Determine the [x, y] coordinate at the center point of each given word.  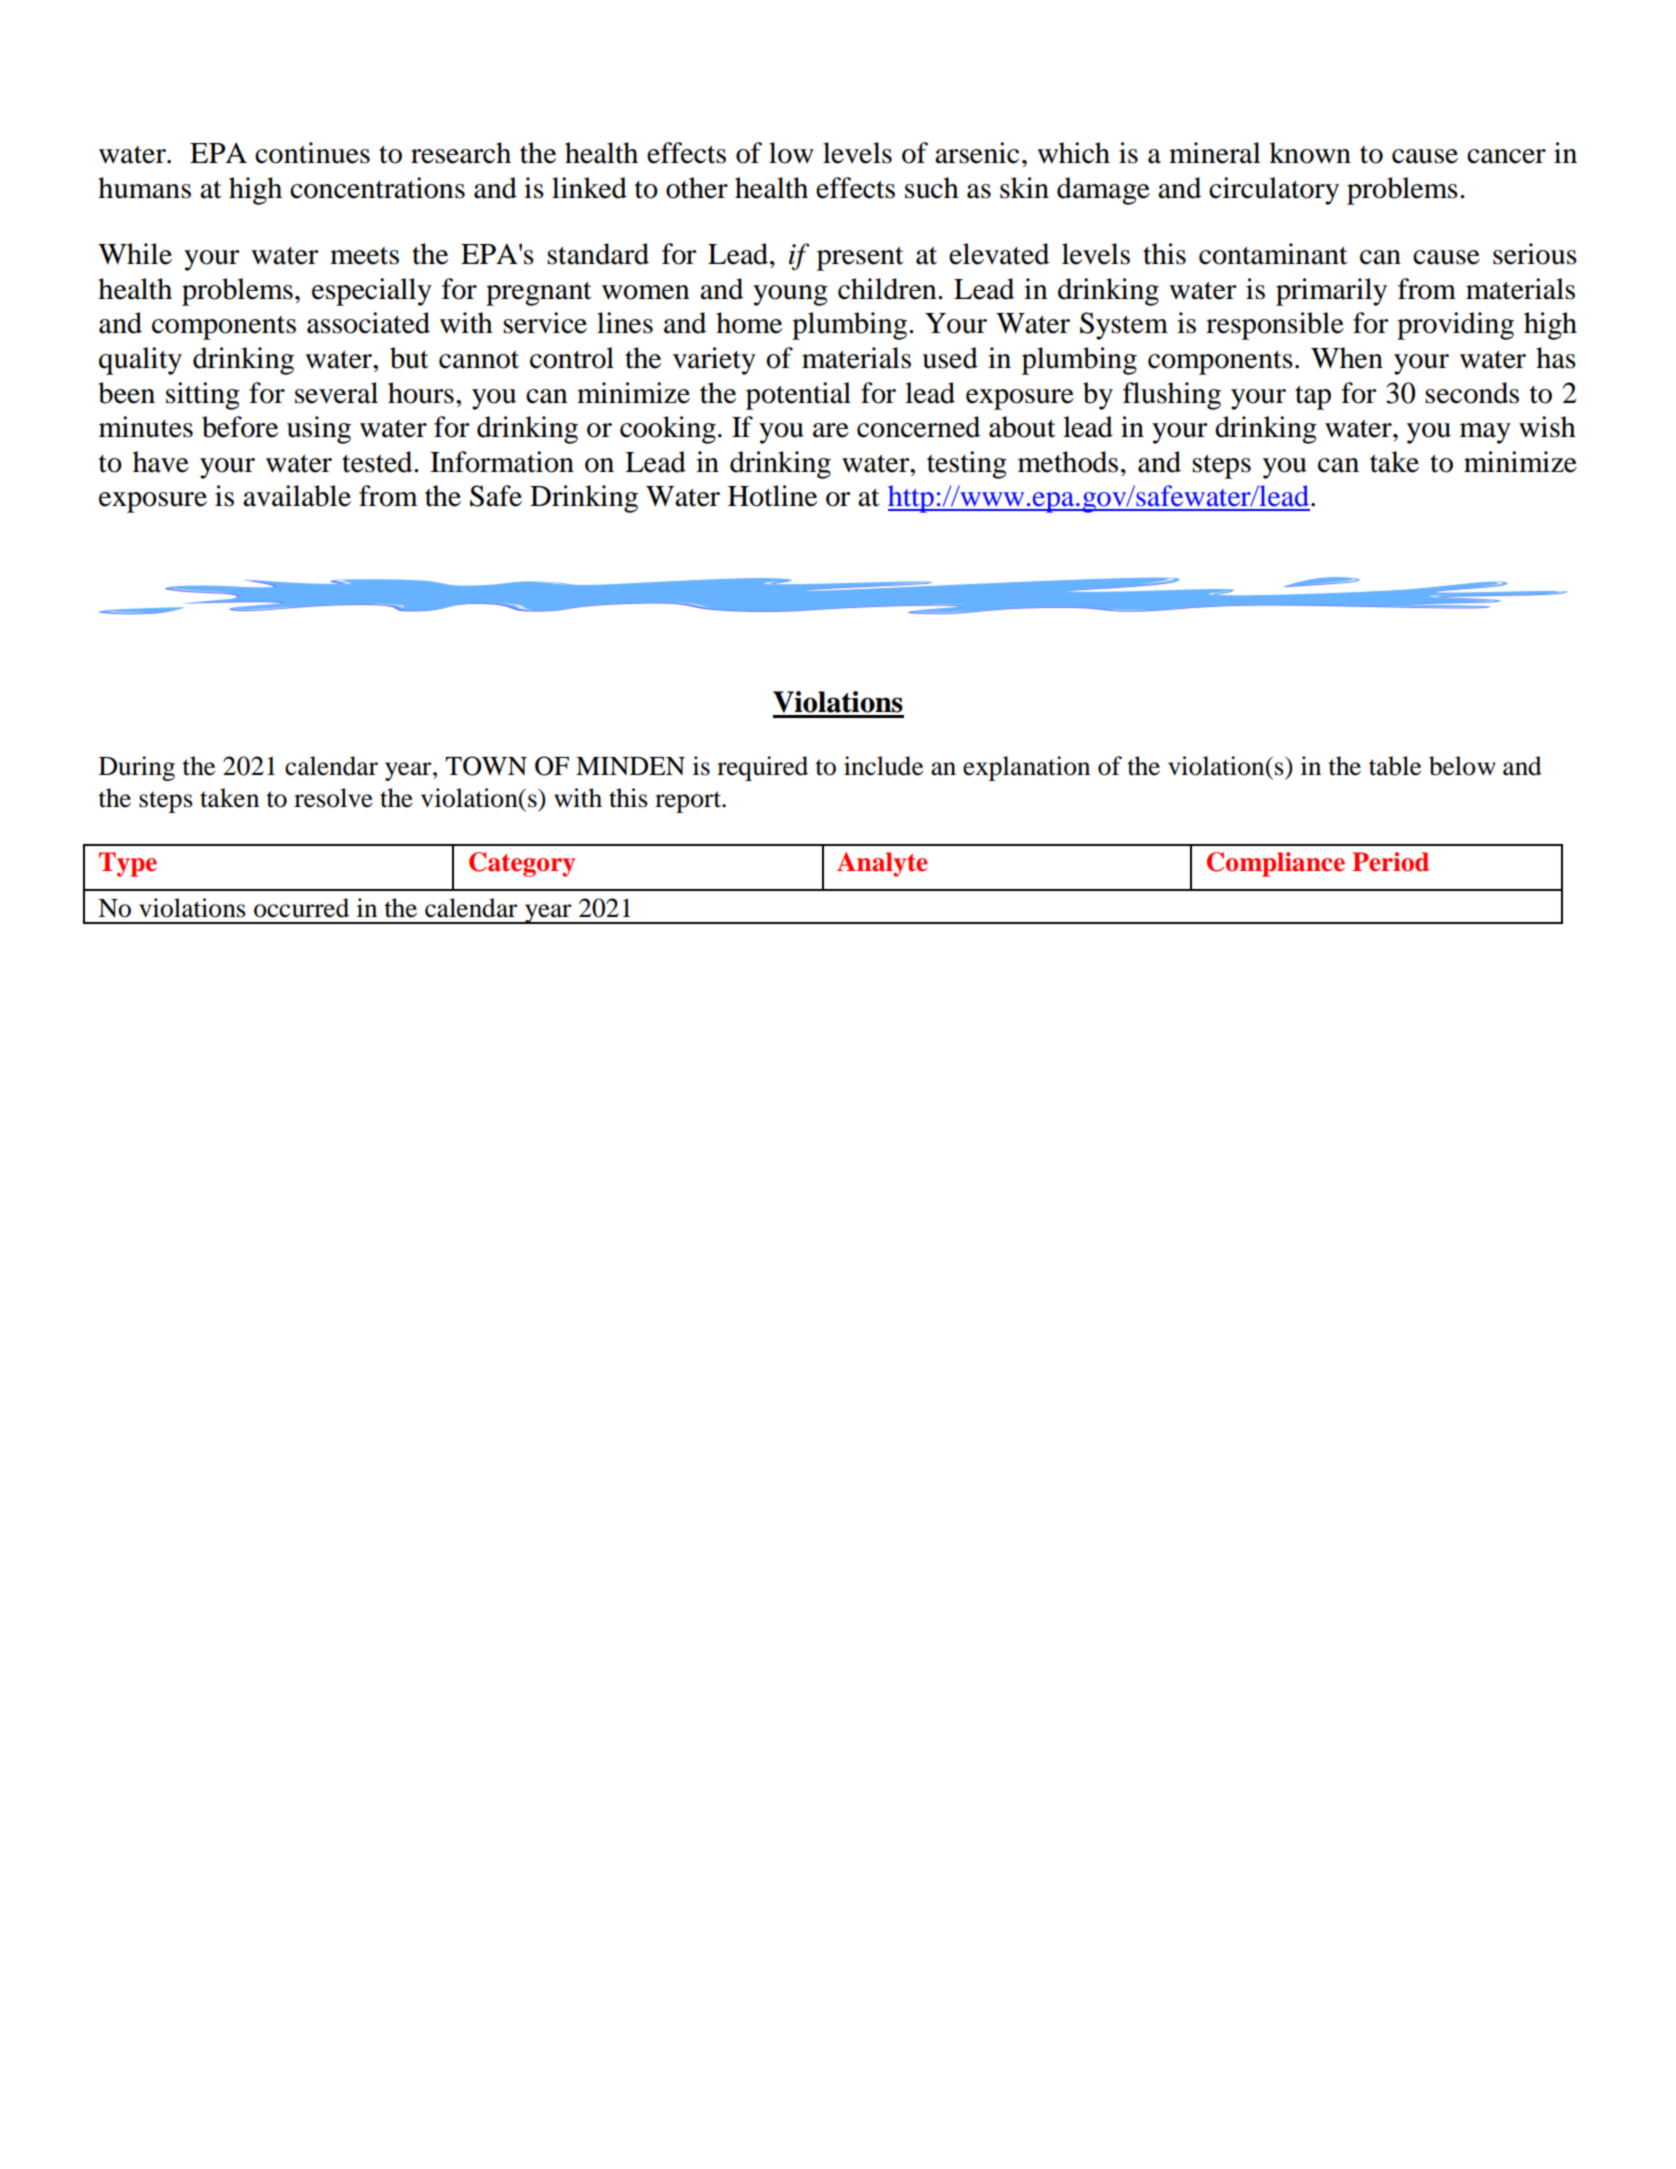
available [297, 496]
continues [312, 153]
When [1347, 358]
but [409, 358]
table [1395, 766]
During [137, 768]
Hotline [772, 496]
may [1485, 433]
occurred [301, 908]
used [950, 358]
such [932, 188]
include [883, 766]
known [1310, 153]
